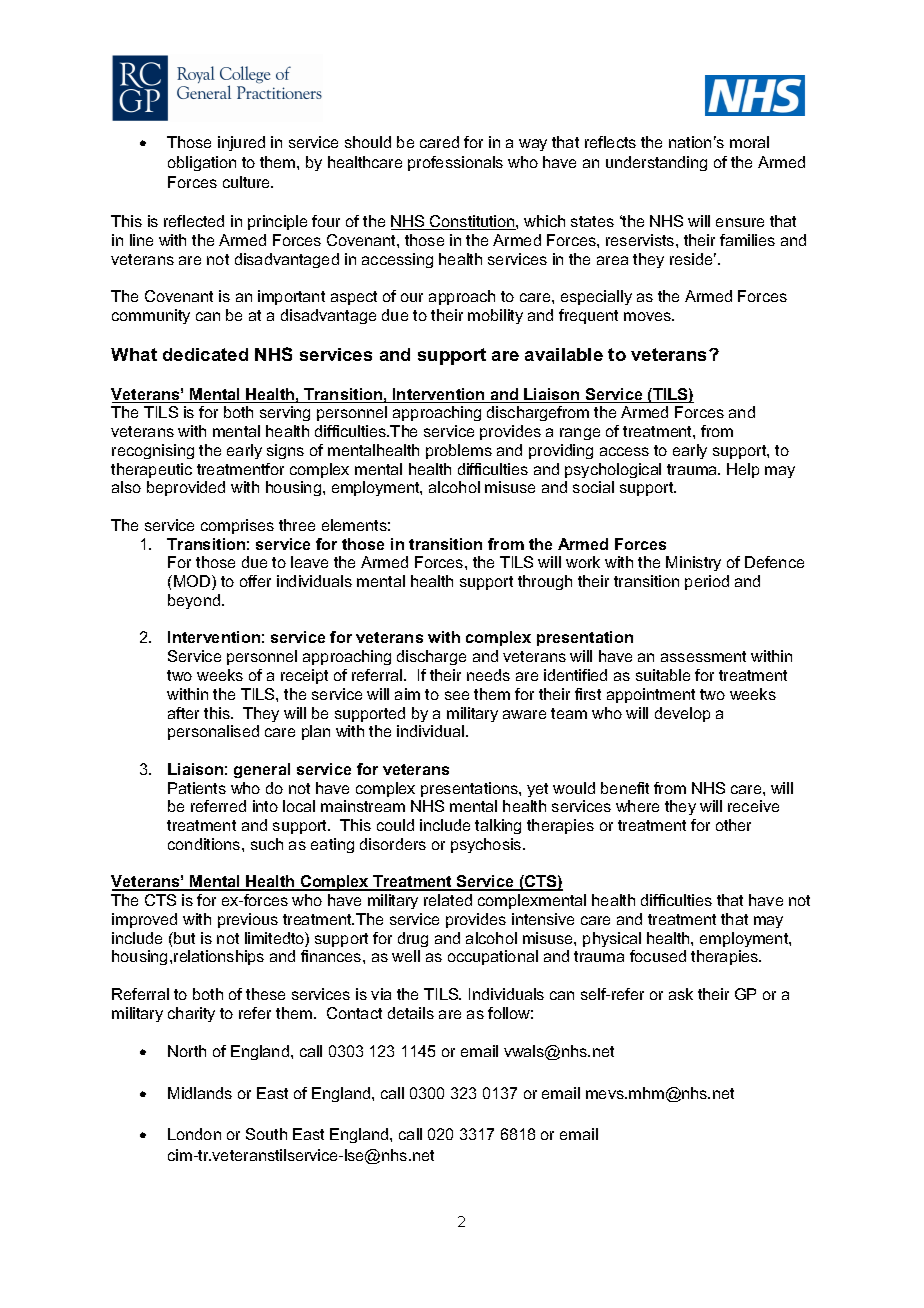  I want to click on ask, so click(681, 994).
